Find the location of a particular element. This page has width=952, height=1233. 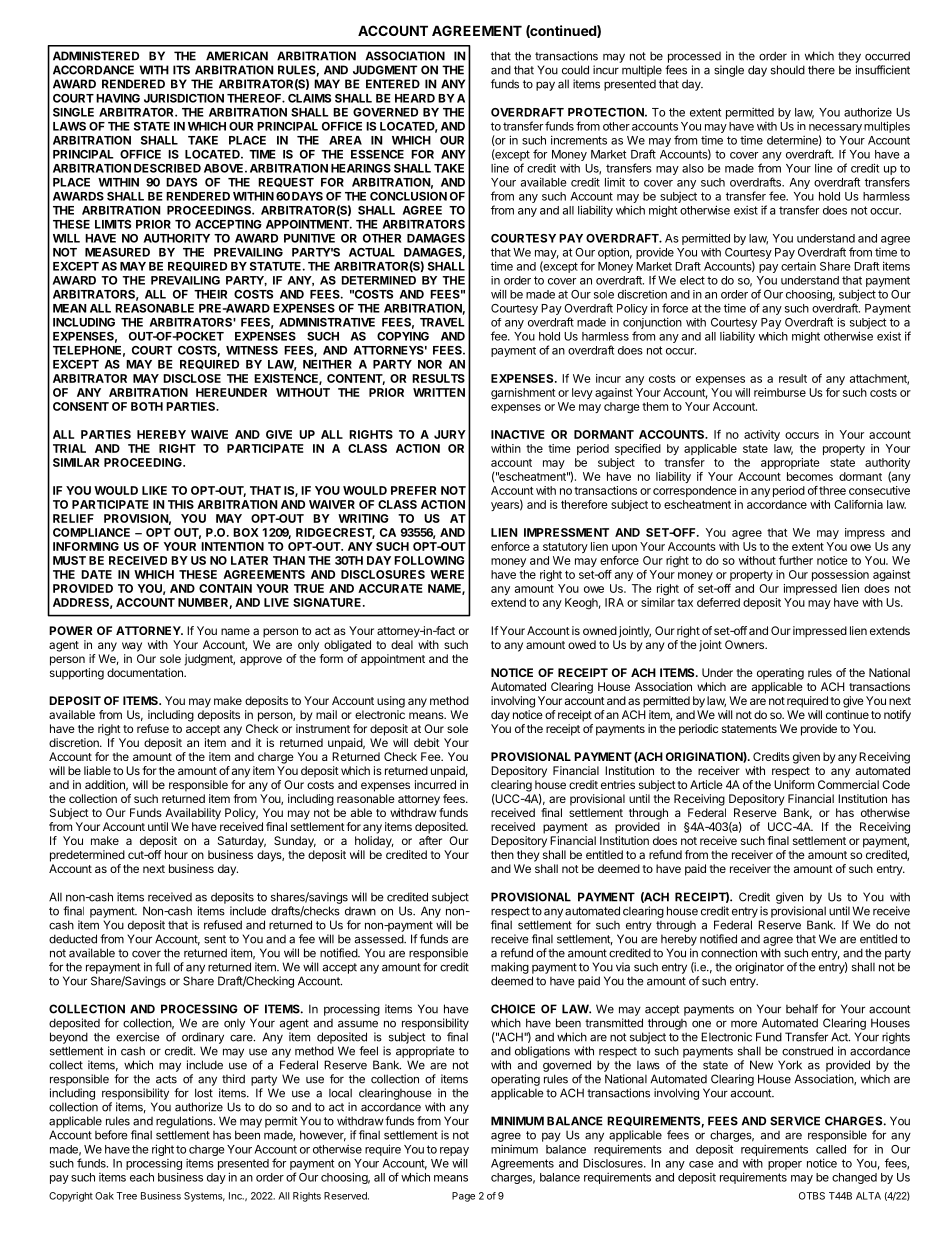

each is located at coordinates (142, 1177).
